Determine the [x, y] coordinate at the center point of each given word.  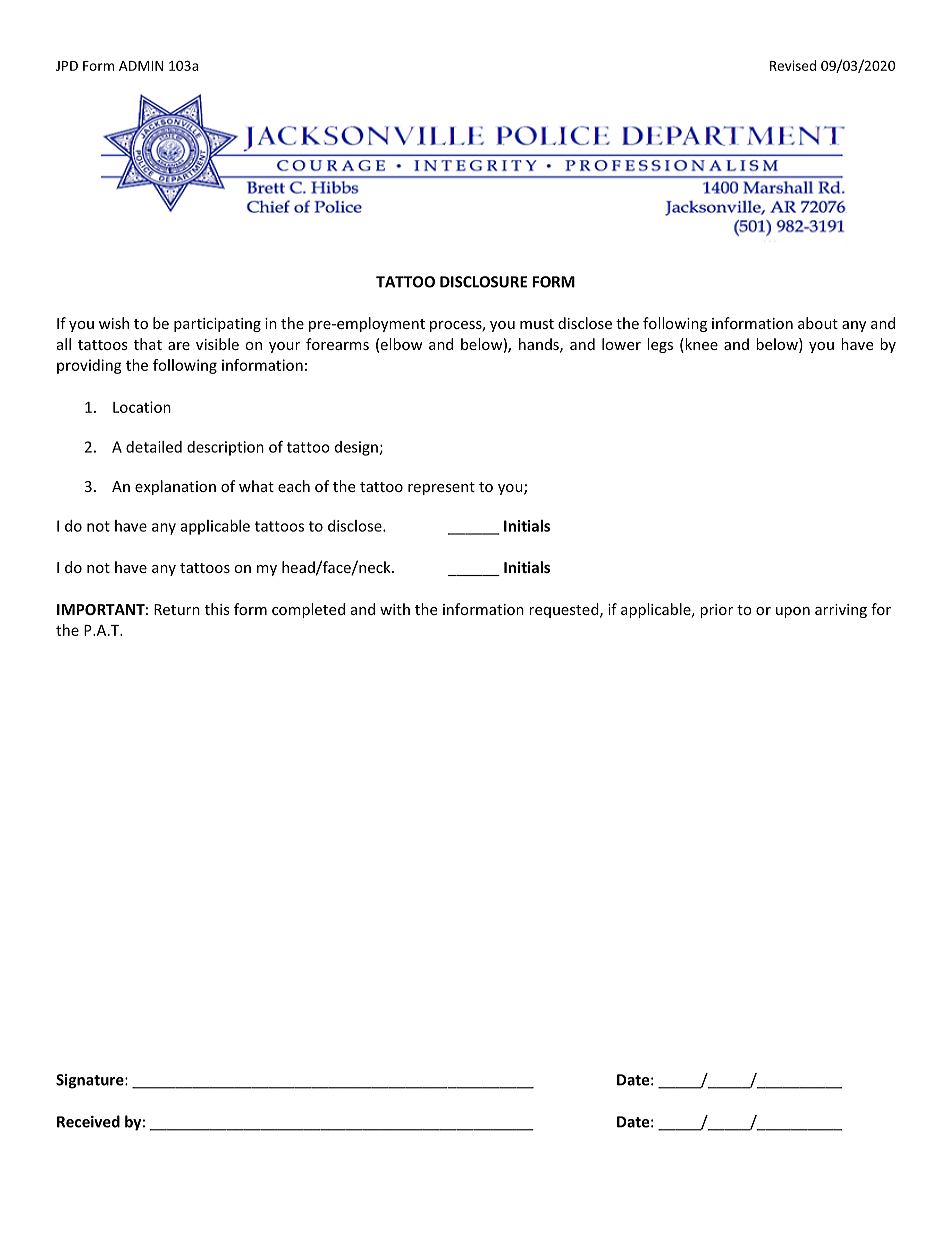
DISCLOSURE [483, 282]
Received [88, 1121]
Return [177, 609]
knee [700, 344]
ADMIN [141, 66]
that [148, 344]
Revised [793, 65]
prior [716, 611]
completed [308, 610]
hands [540, 345]
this [217, 609]
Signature [91, 1081]
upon [793, 612]
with [395, 609]
